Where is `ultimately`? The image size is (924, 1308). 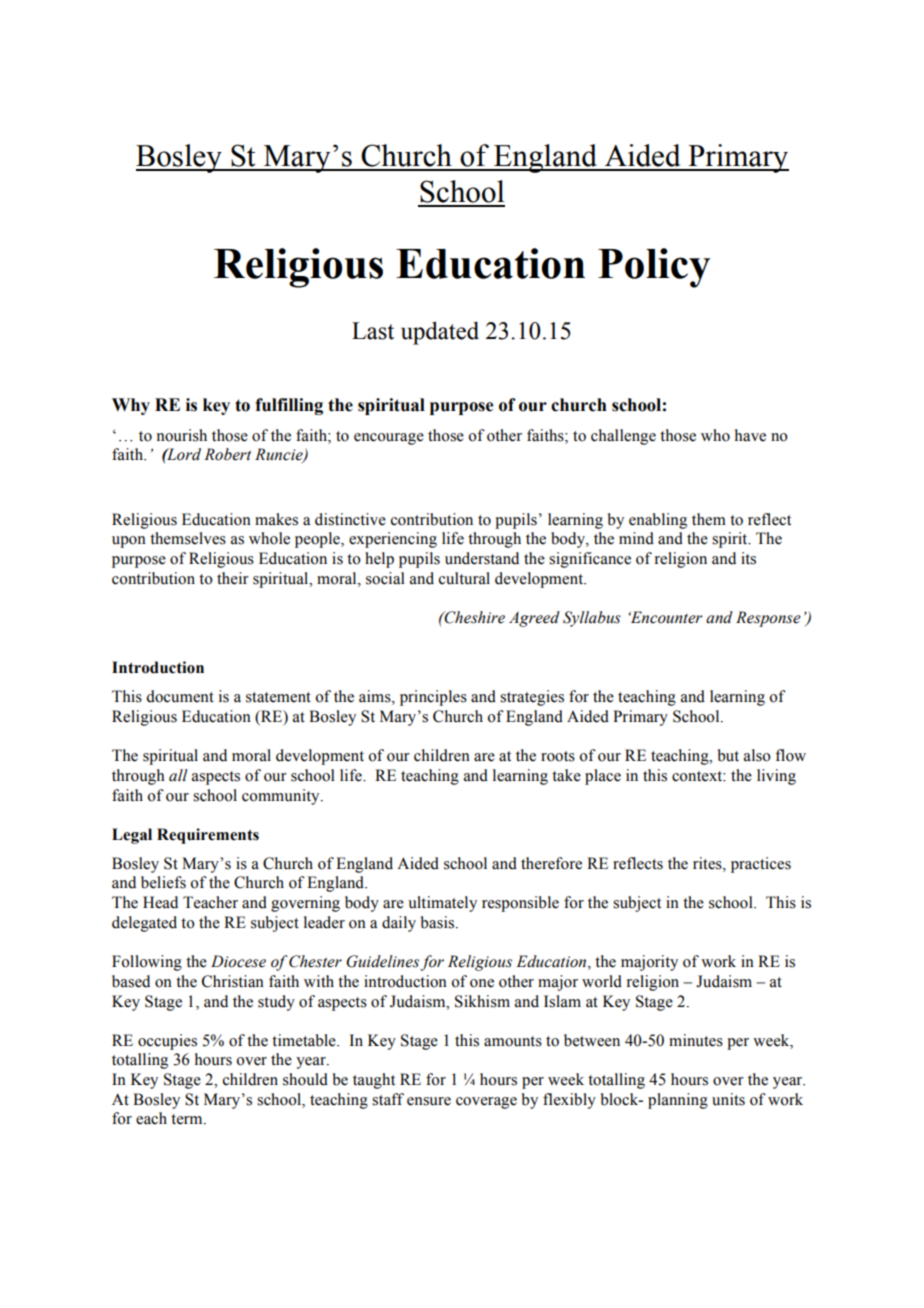
ultimately is located at coordinates (442, 904).
